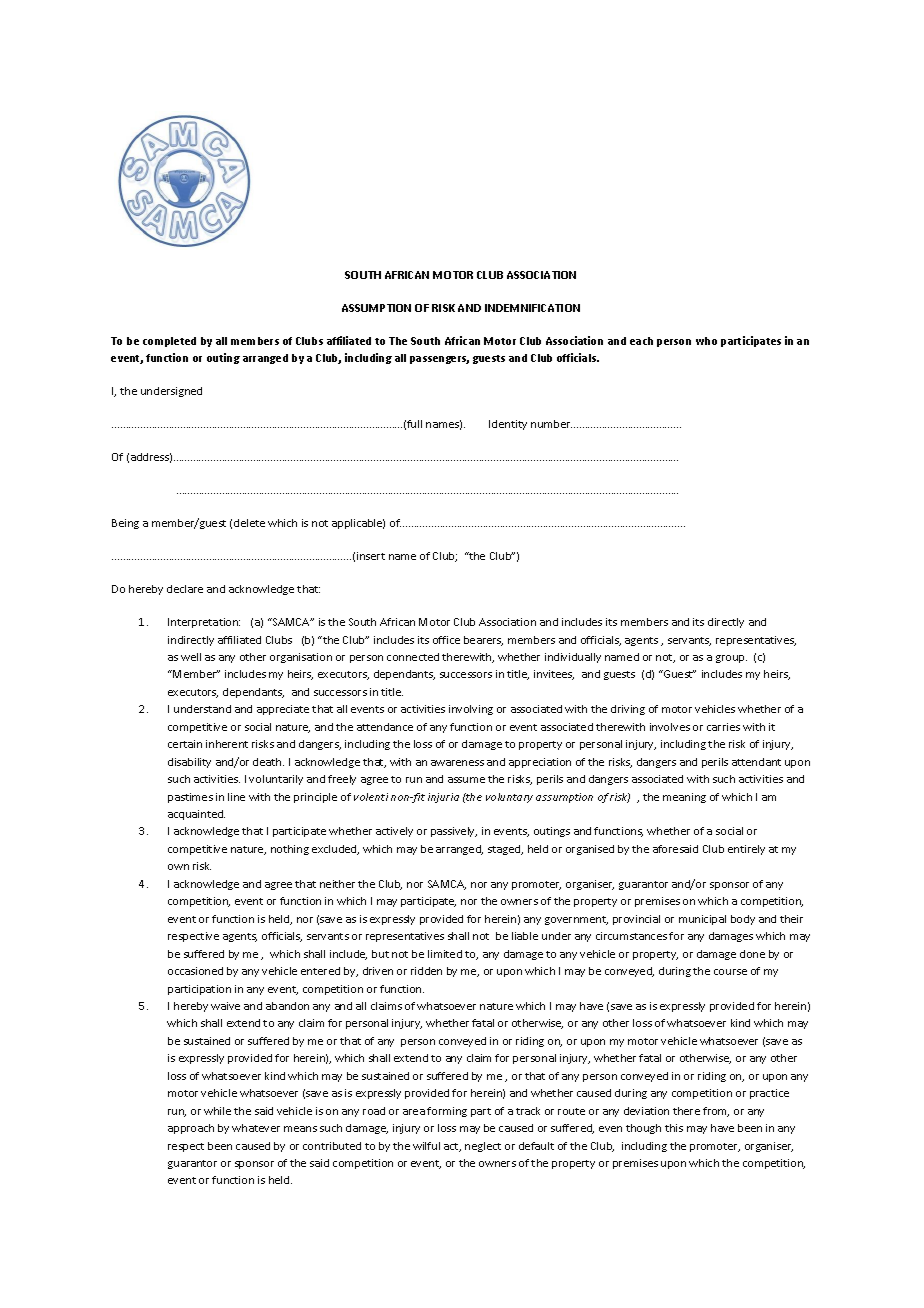  Describe the element at coordinates (169, 342) in the screenshot. I see `completed` at that location.
